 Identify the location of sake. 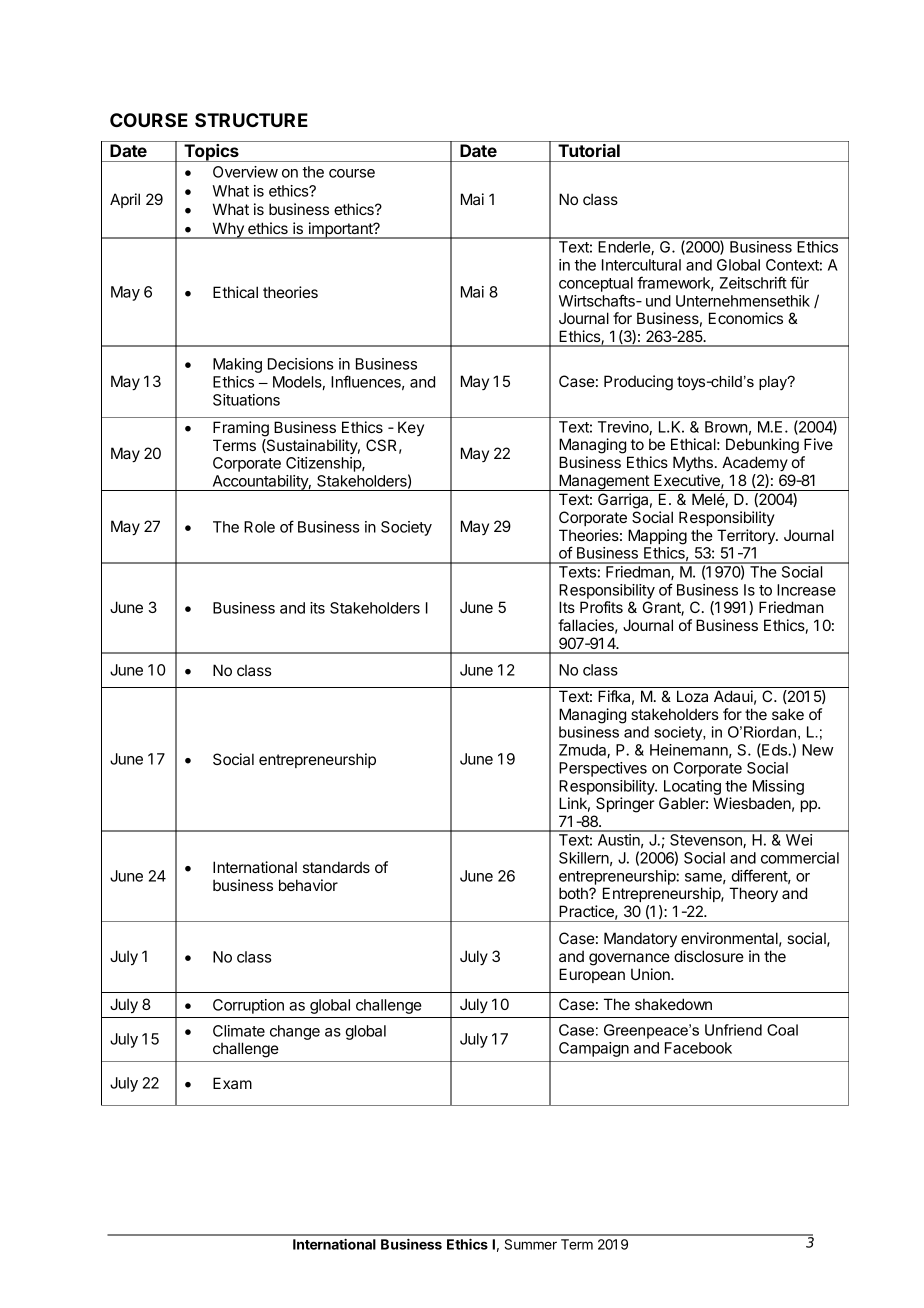
(788, 714).
